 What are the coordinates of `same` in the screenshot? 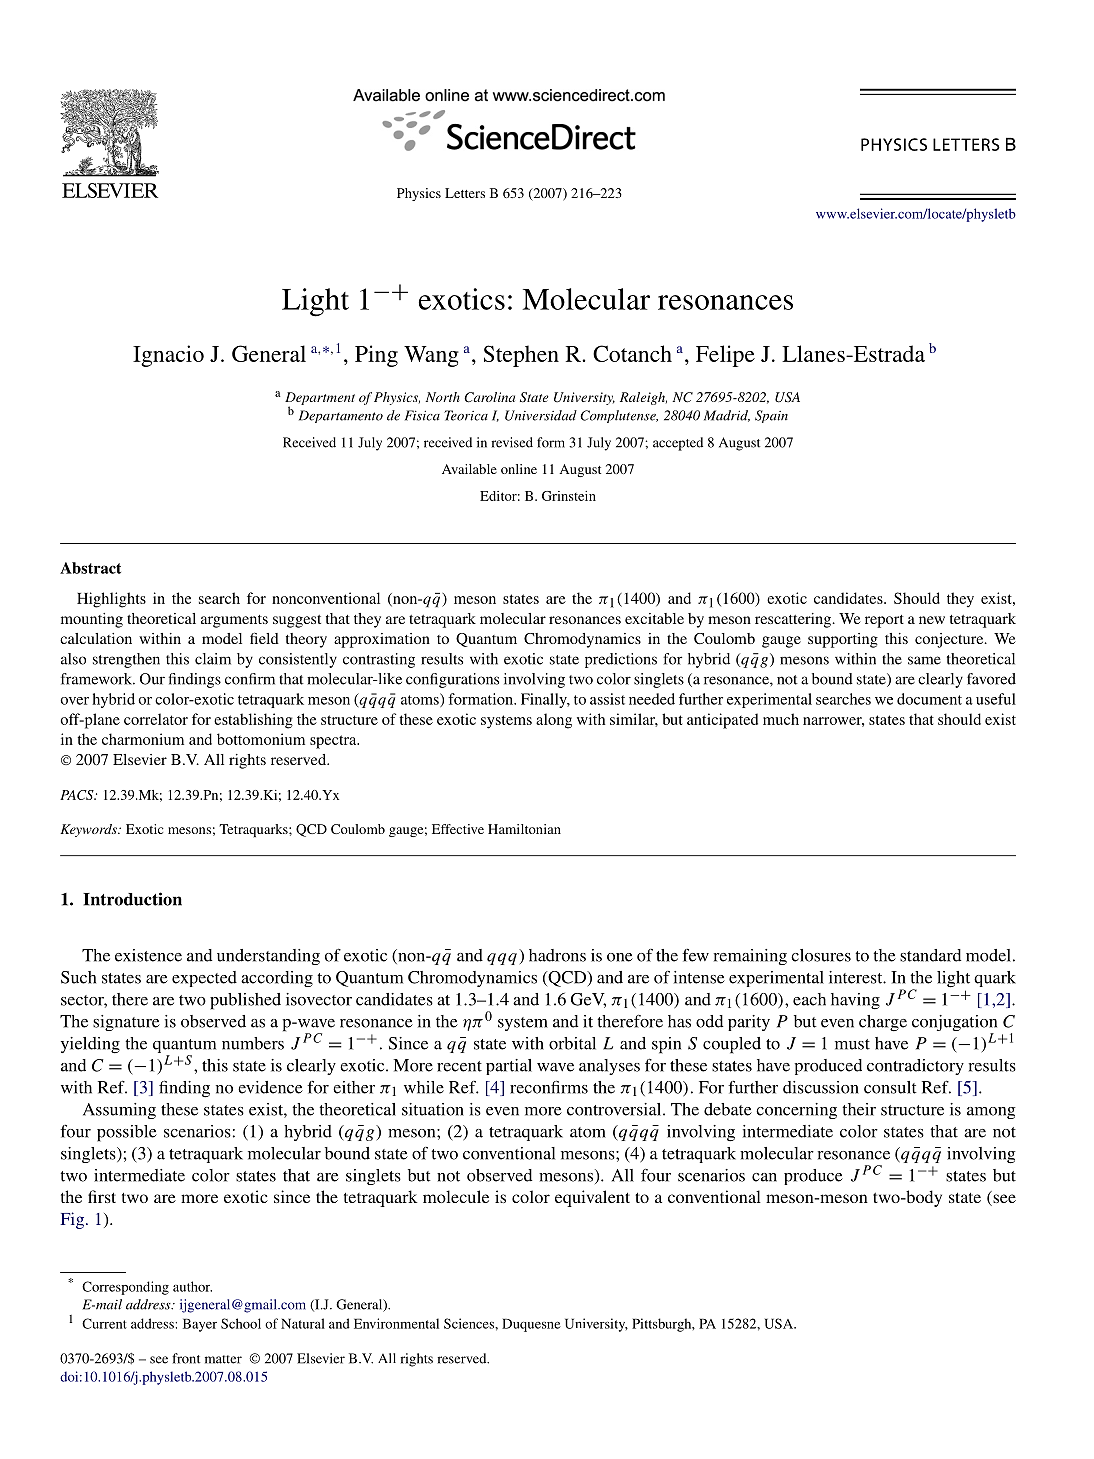 It's located at (924, 660).
